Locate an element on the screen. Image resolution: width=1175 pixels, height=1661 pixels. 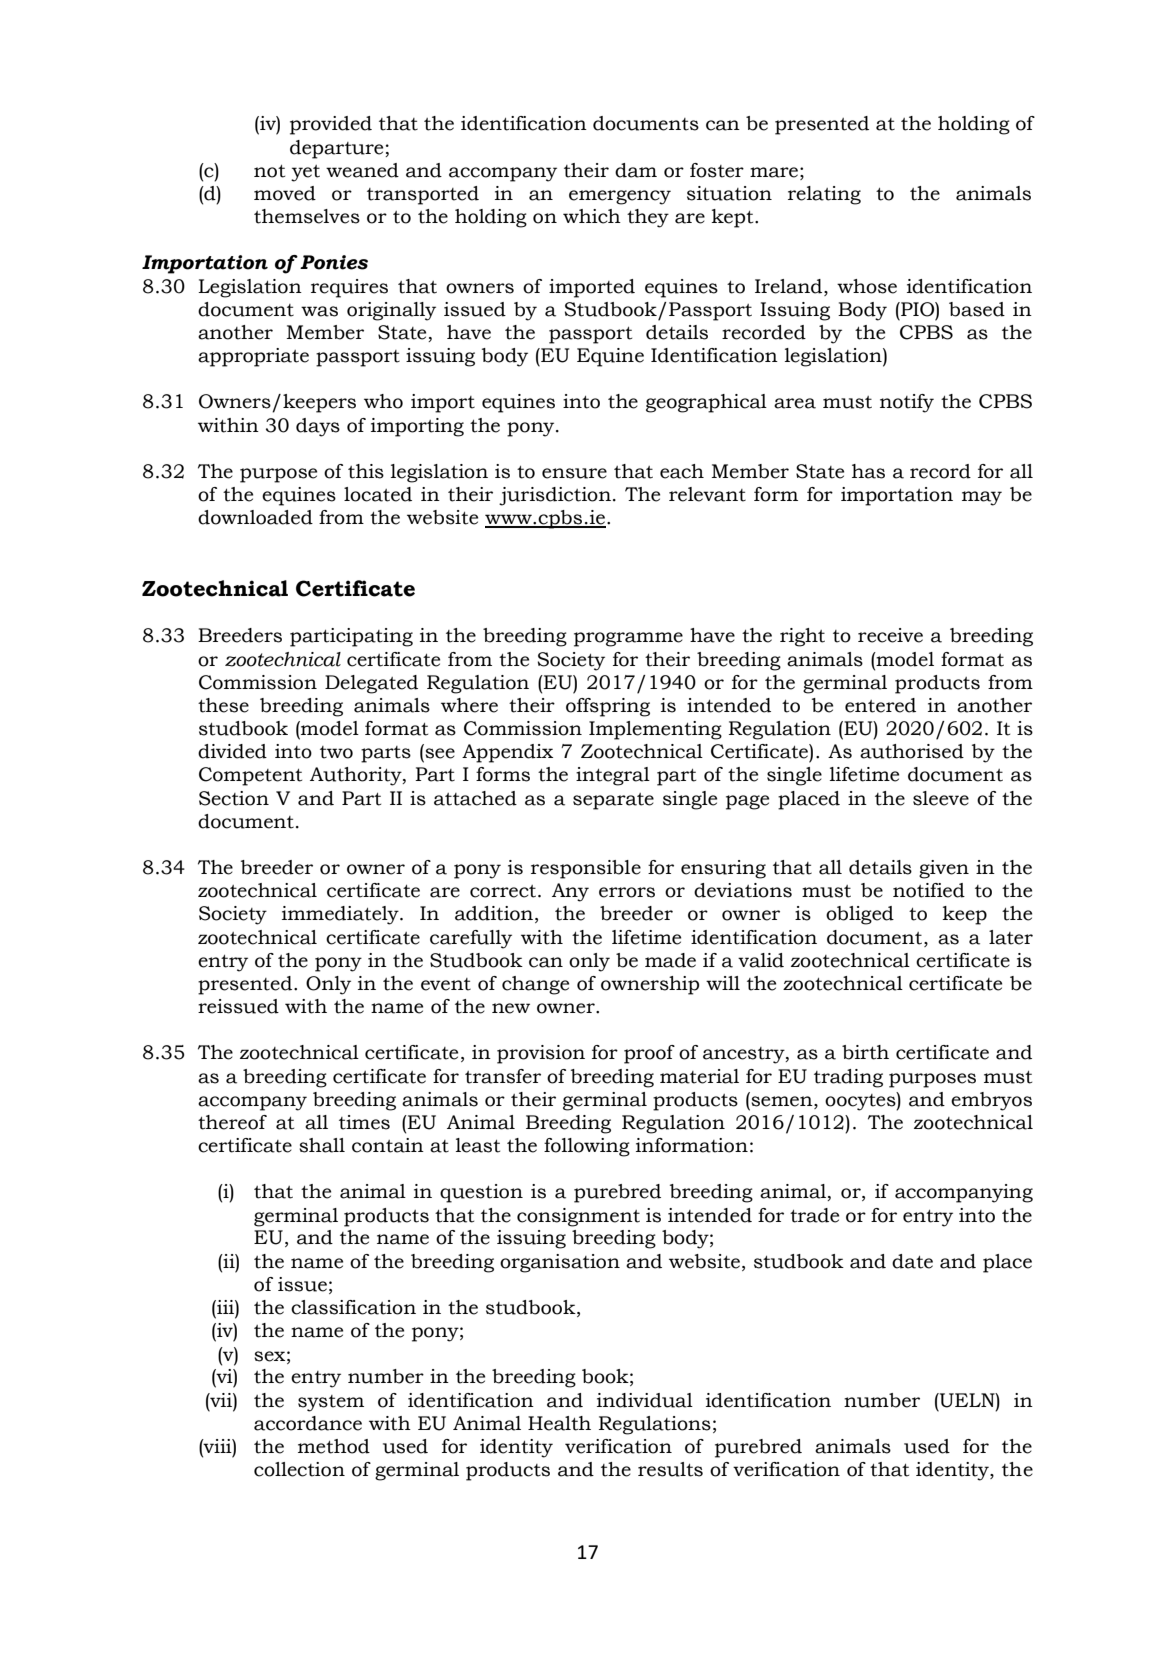
immediately is located at coordinates (341, 915).
